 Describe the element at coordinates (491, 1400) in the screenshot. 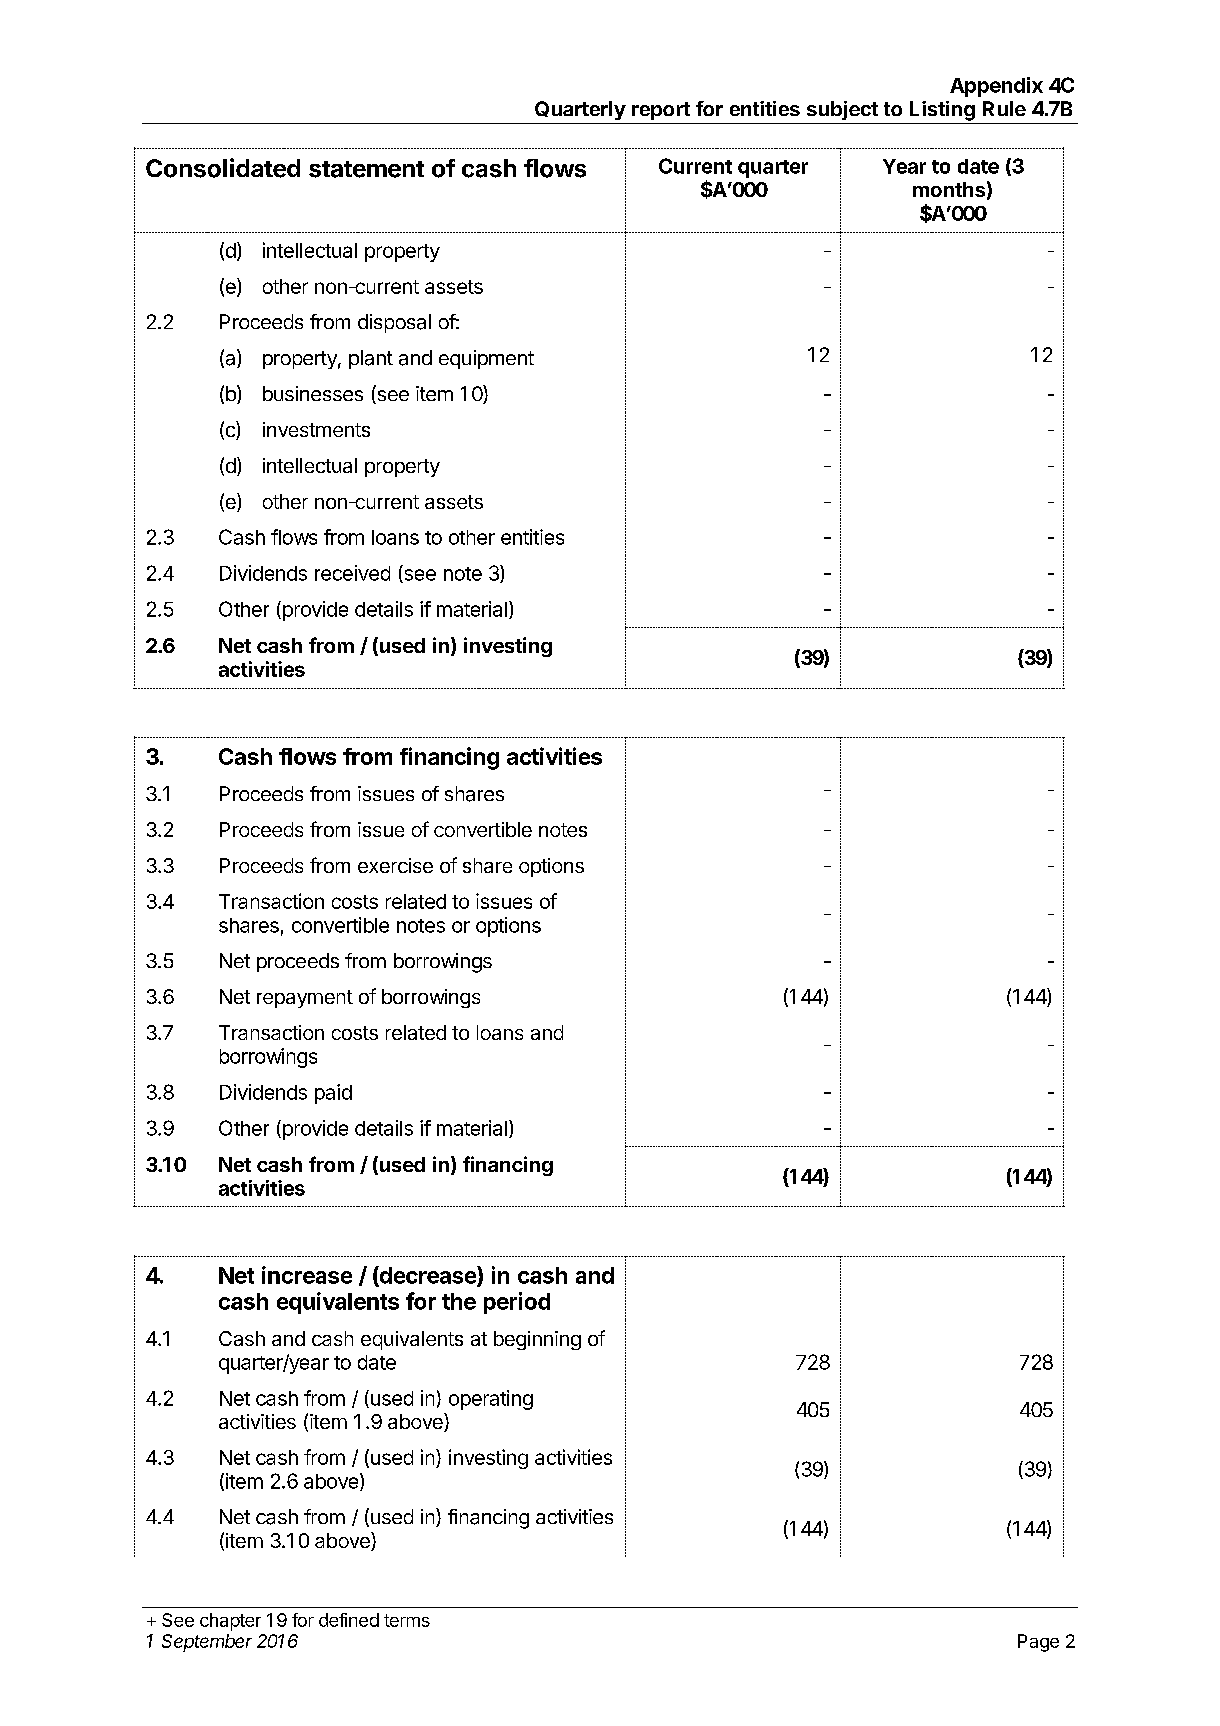

I see `operating` at that location.
